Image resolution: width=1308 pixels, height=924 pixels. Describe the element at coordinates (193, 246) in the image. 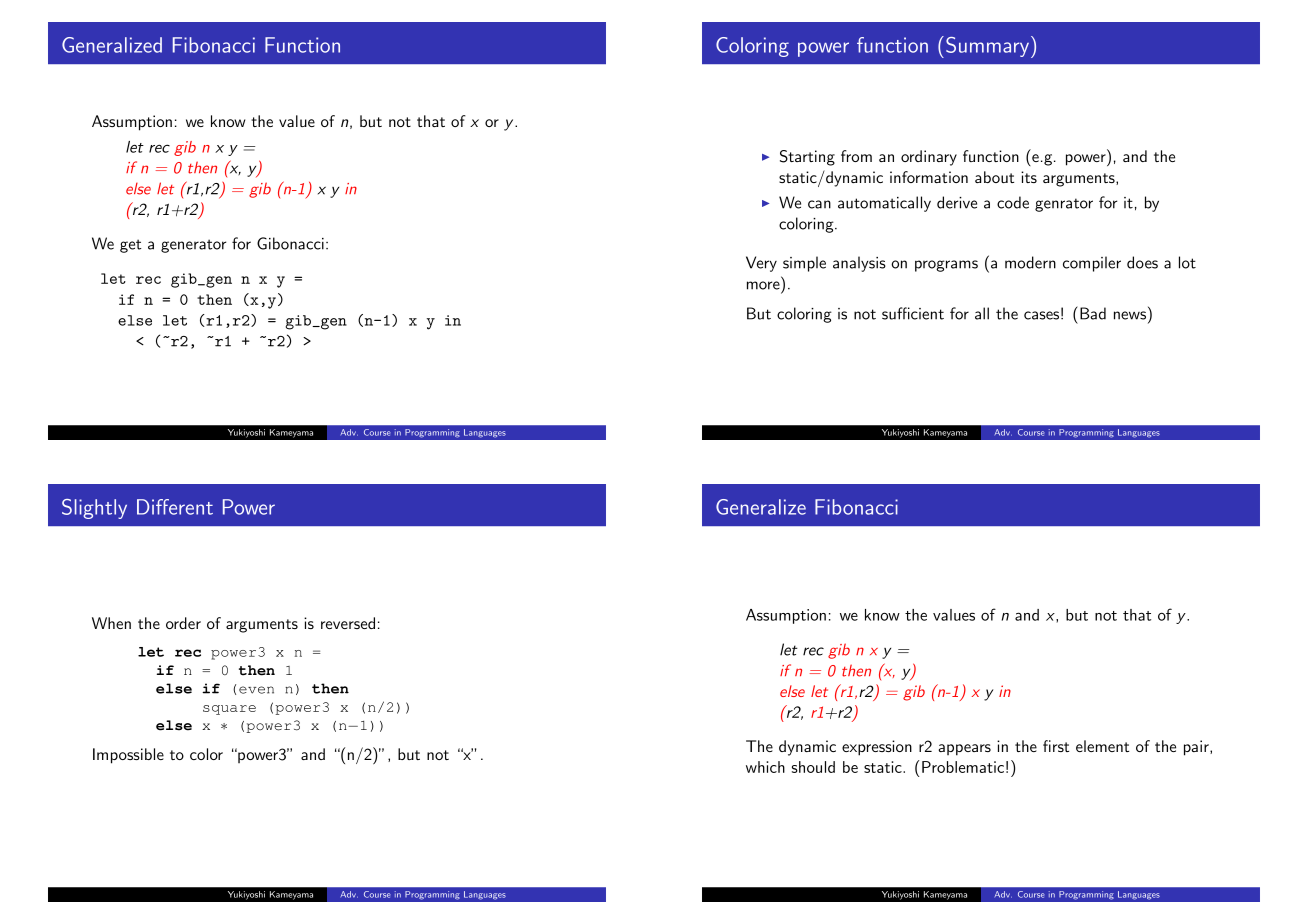

I see `generator` at that location.
